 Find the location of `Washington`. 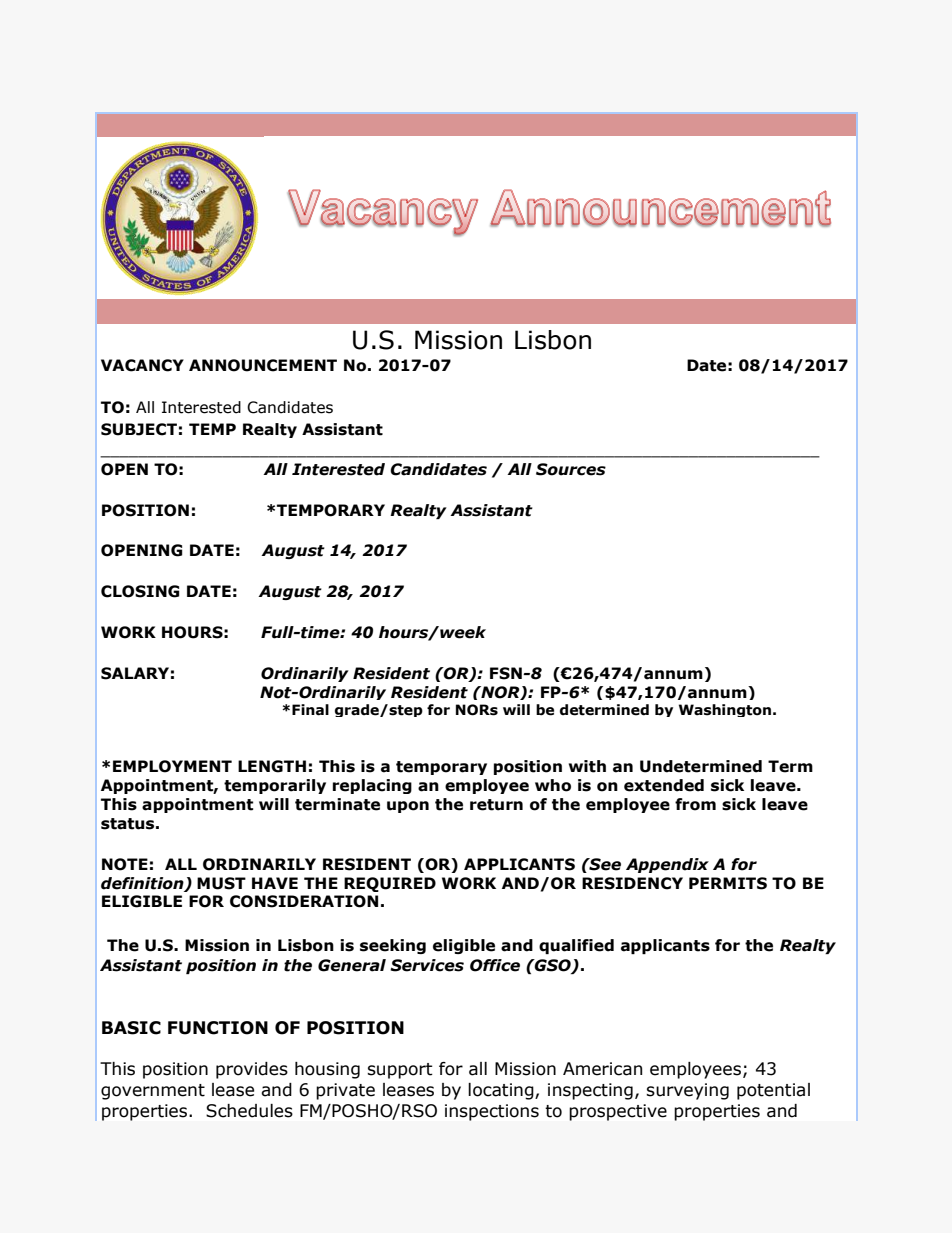

Washington is located at coordinates (725, 710).
